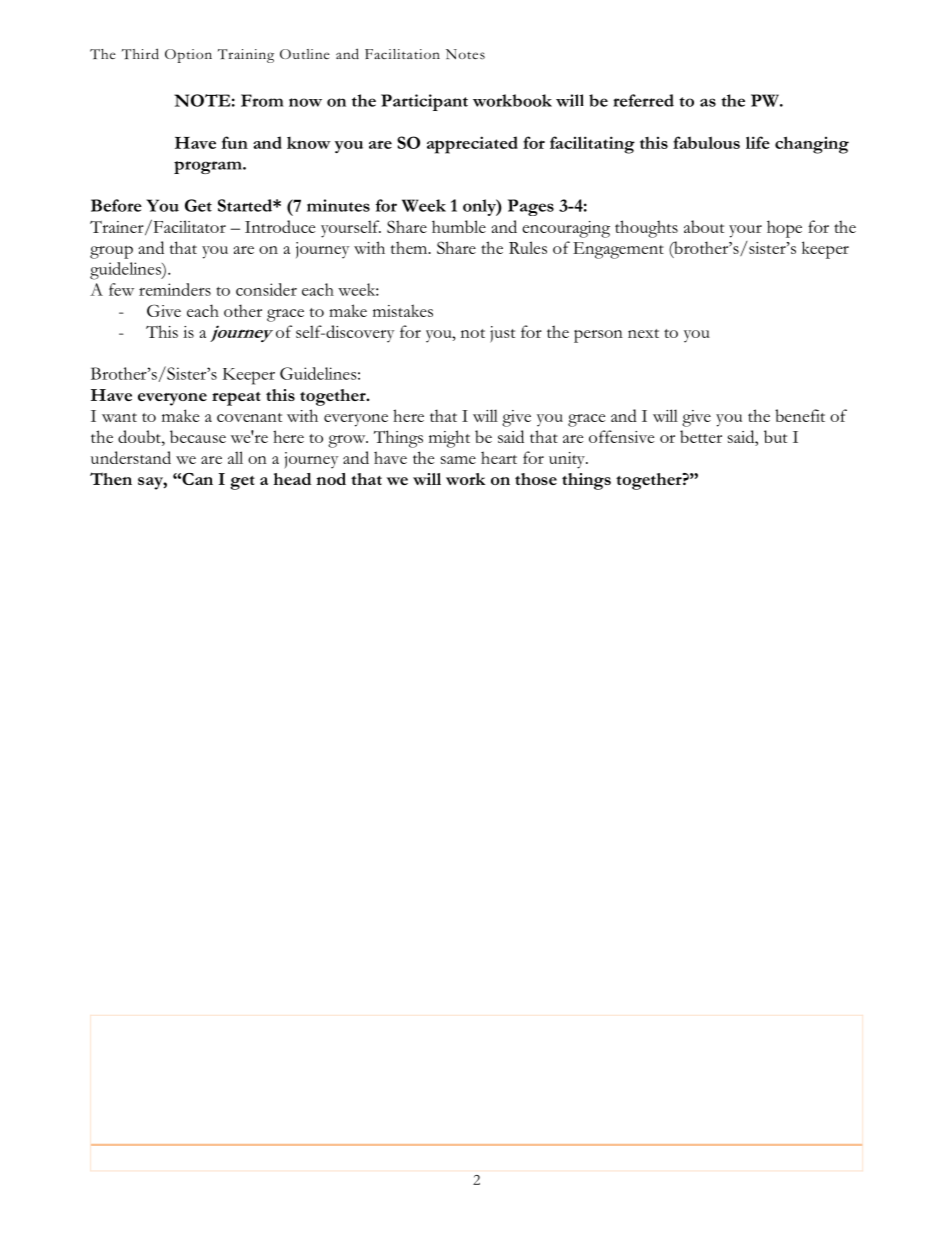  What do you see at coordinates (643, 100) in the page?
I see `referred` at bounding box center [643, 100].
